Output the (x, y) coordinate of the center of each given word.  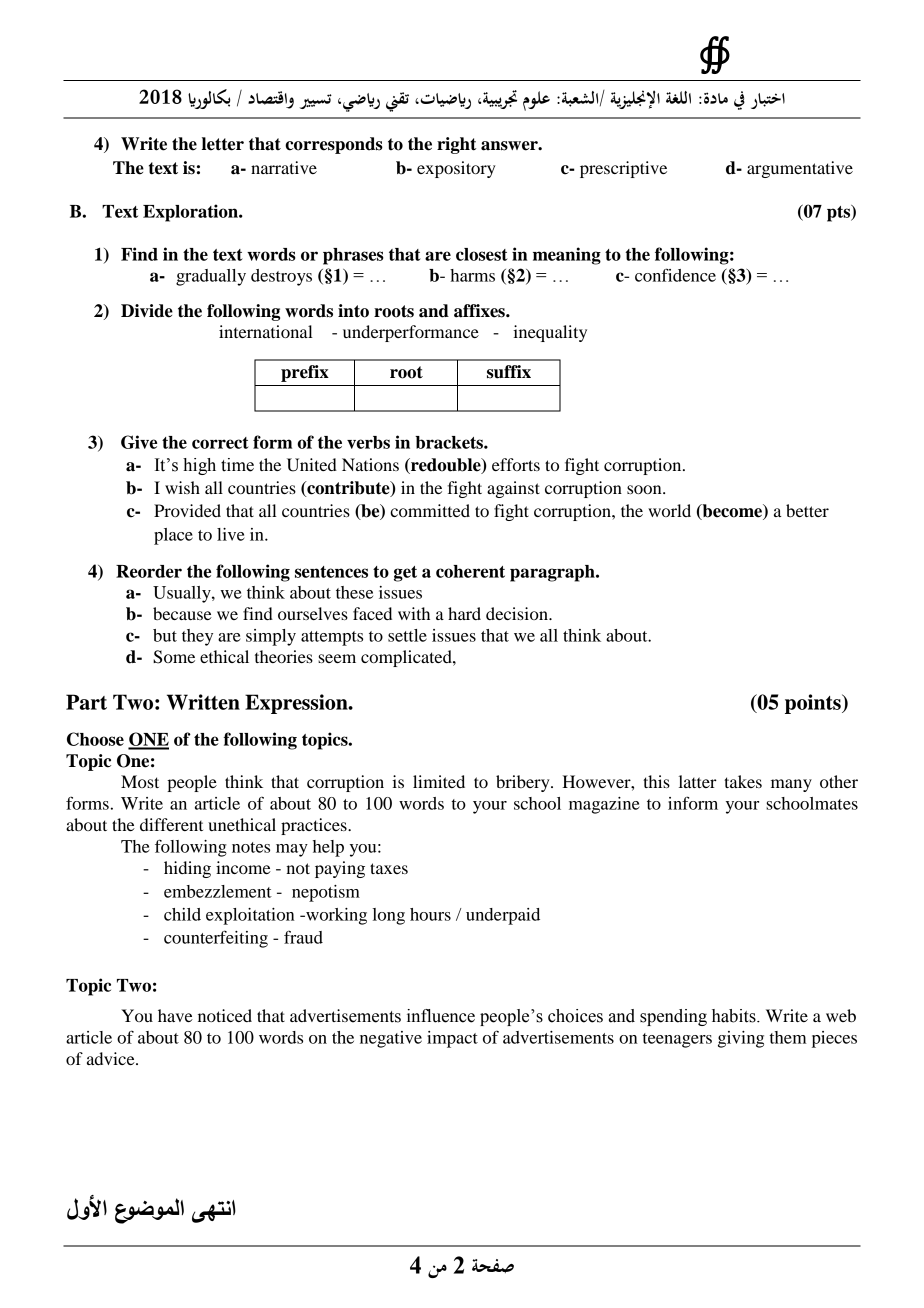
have (175, 1015)
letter (223, 144)
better (807, 510)
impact (452, 1039)
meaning (567, 256)
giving (741, 1039)
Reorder (149, 571)
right (456, 145)
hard (464, 613)
